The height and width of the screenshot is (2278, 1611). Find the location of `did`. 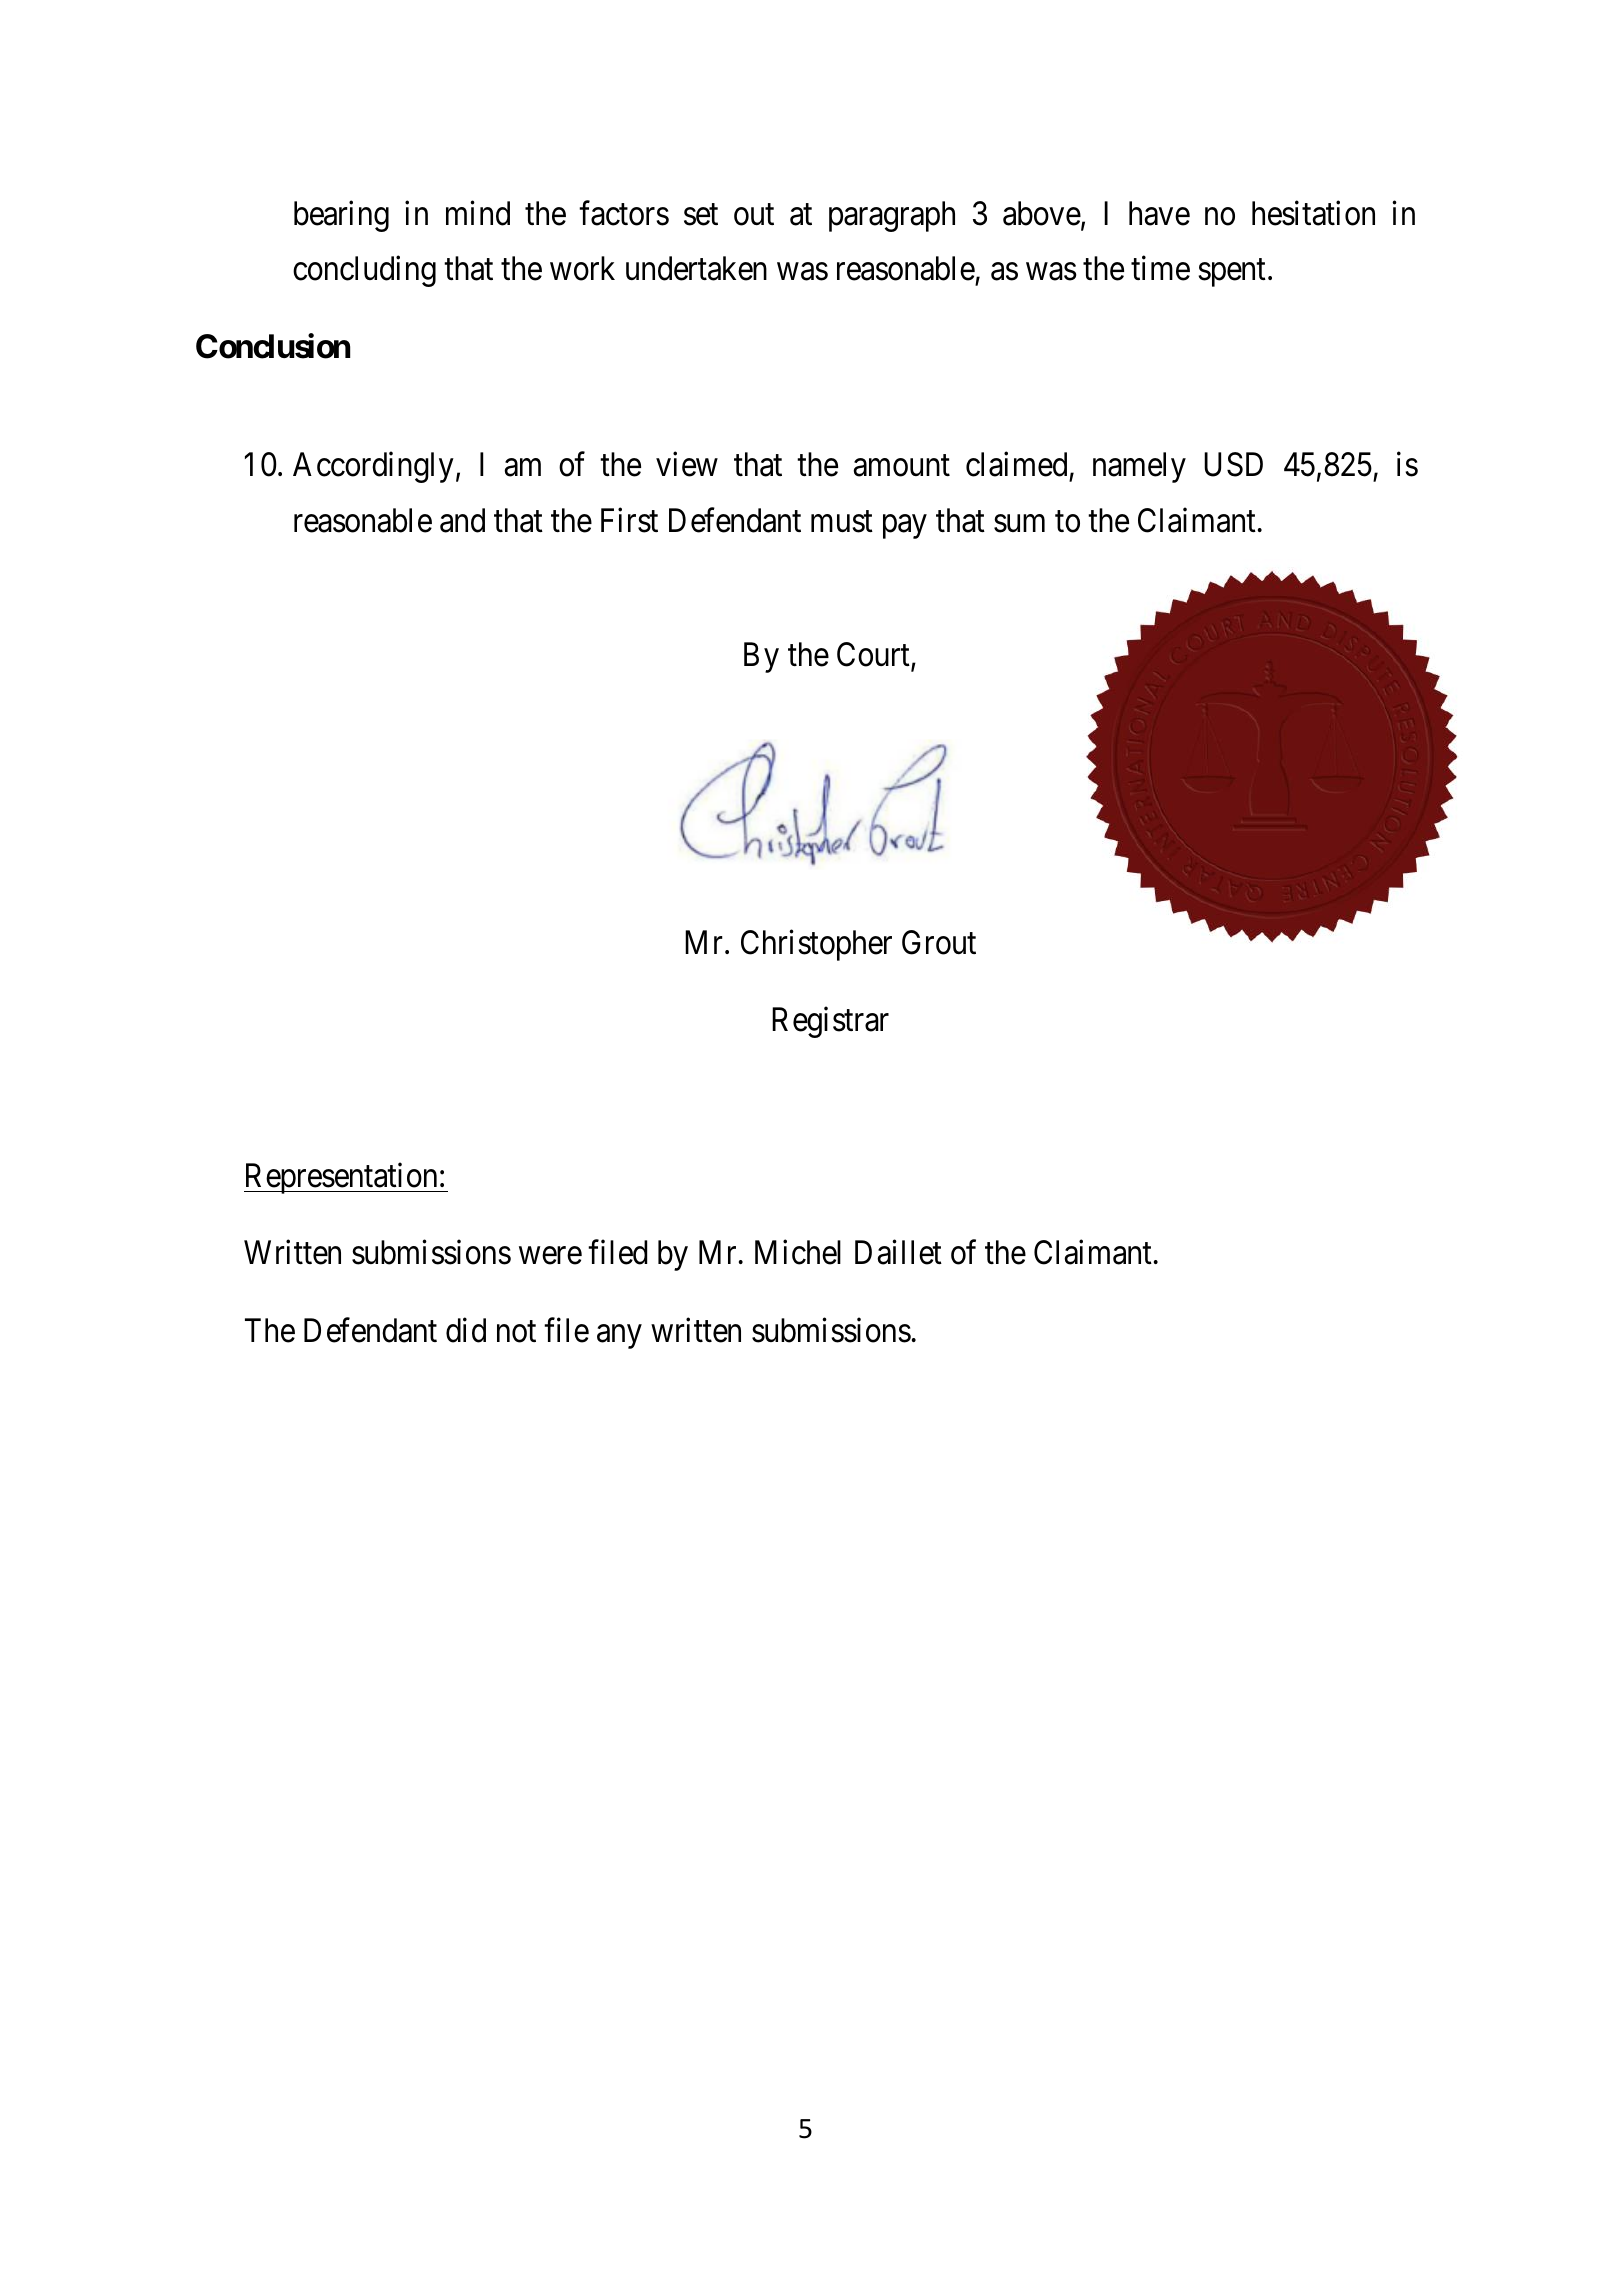

did is located at coordinates (466, 1330).
